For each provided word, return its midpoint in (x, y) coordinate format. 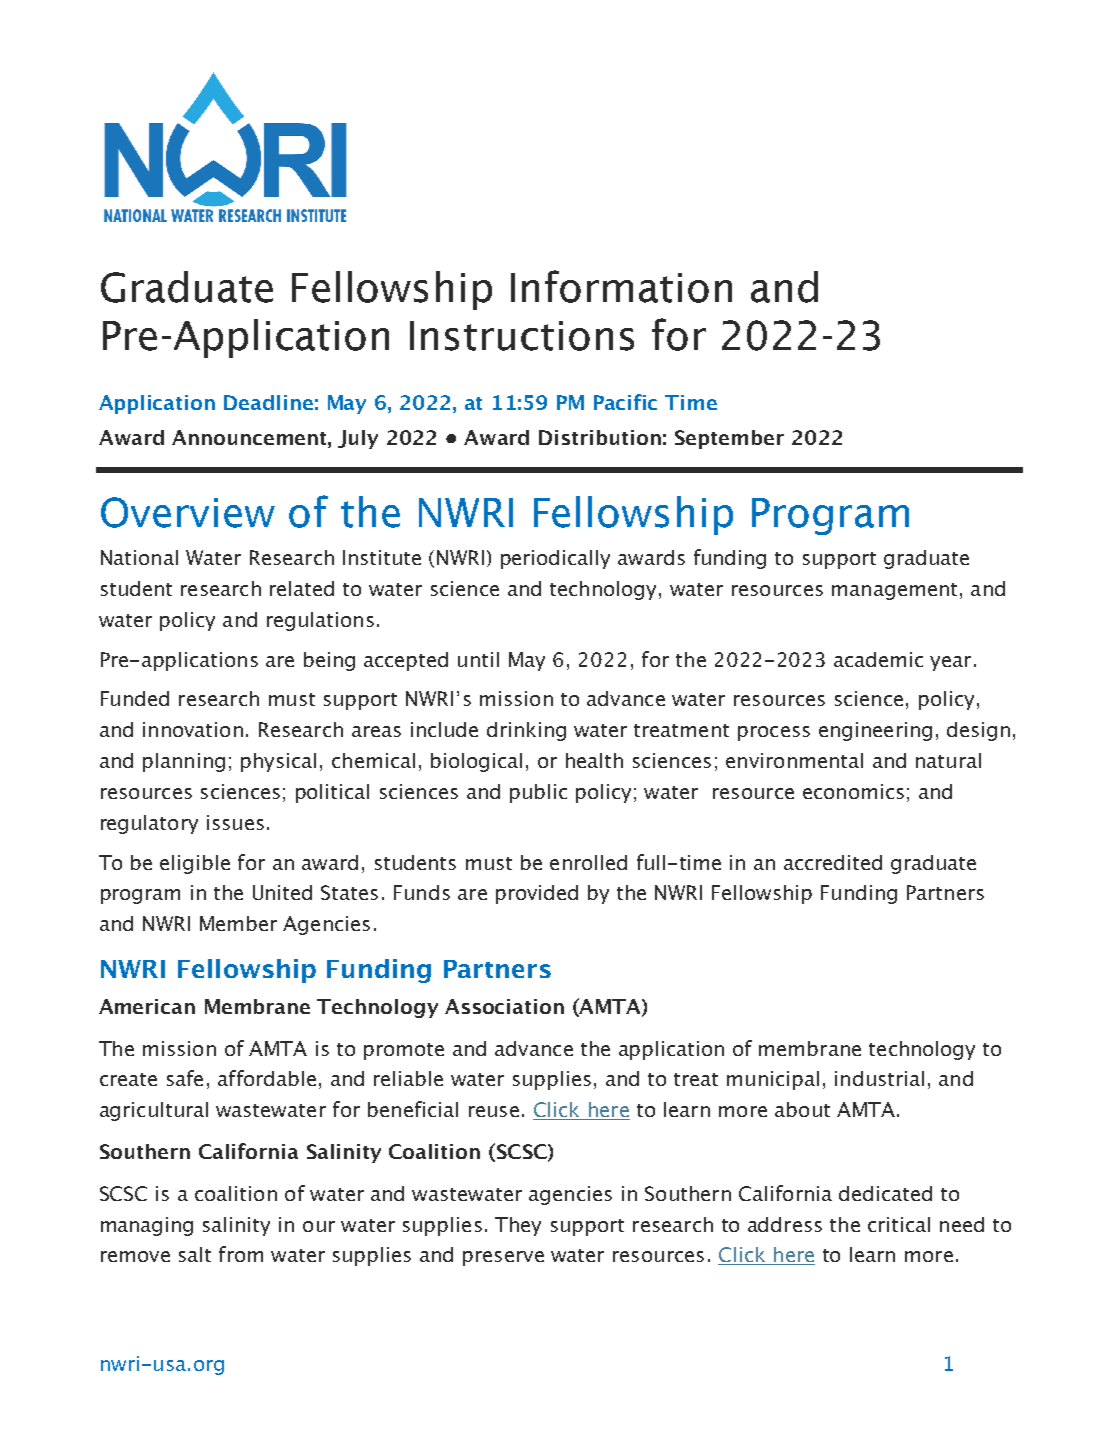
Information (621, 286)
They (518, 1226)
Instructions (522, 336)
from (241, 1254)
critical (899, 1224)
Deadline (268, 402)
